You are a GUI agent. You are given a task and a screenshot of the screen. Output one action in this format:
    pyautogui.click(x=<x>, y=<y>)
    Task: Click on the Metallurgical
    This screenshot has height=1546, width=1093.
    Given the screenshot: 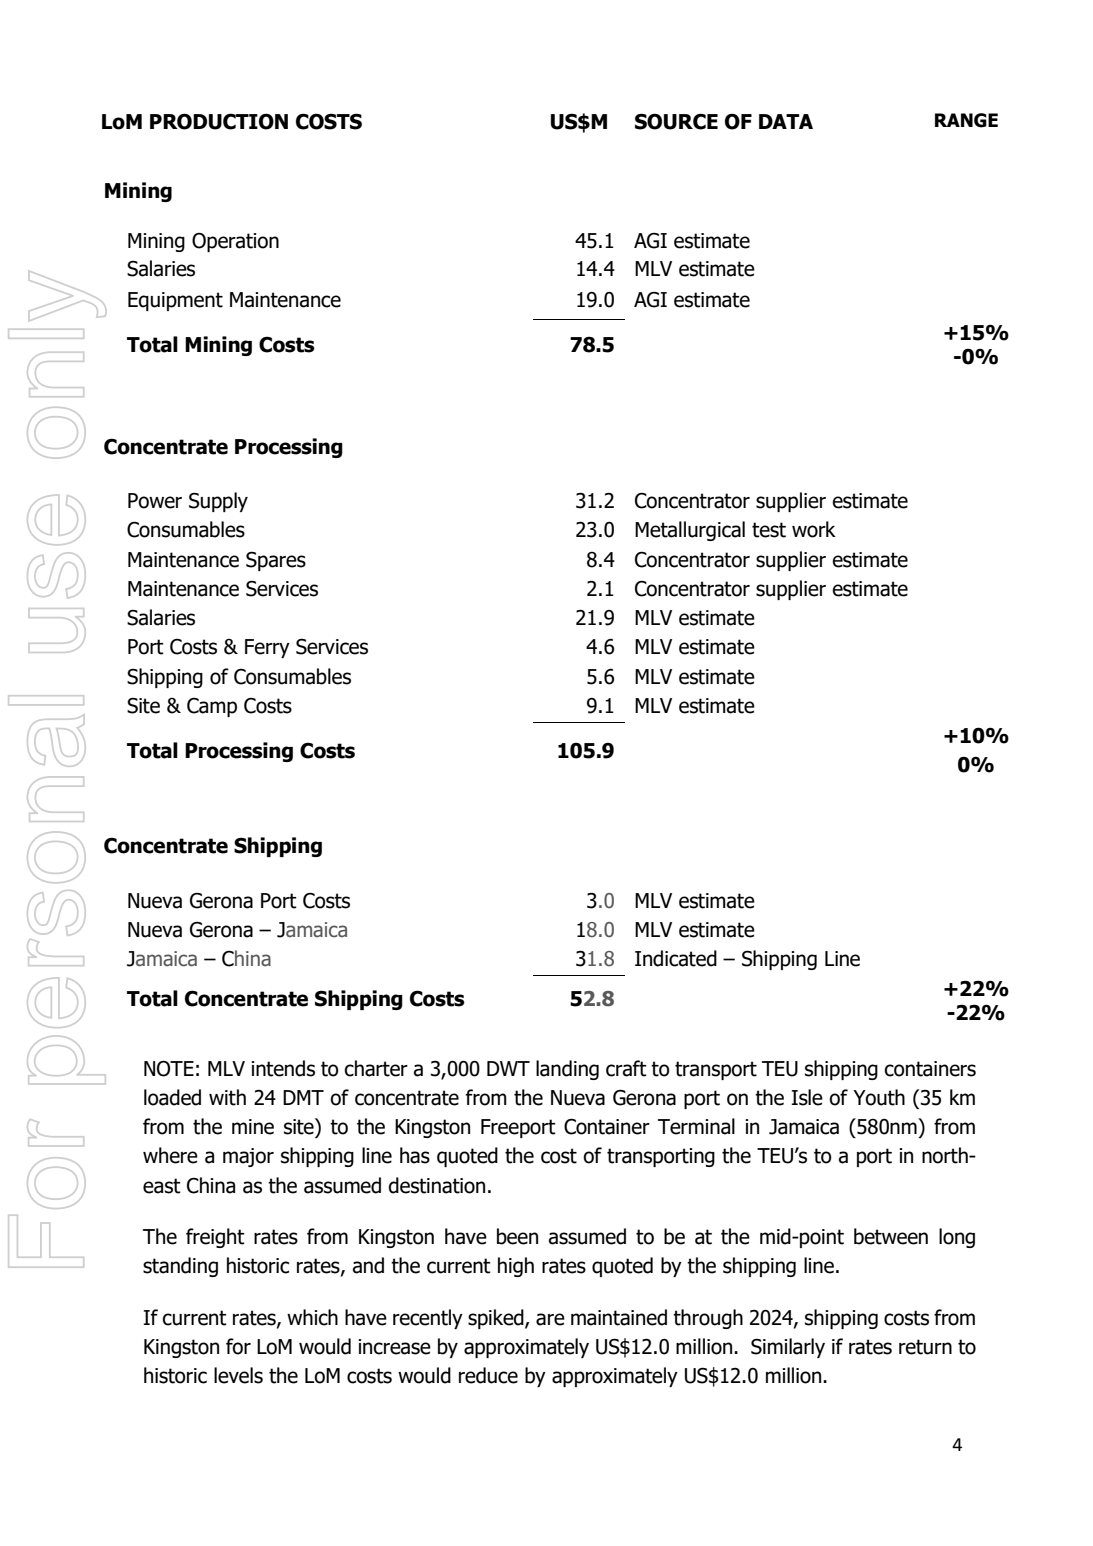 What is the action you would take?
    pyautogui.click(x=690, y=531)
